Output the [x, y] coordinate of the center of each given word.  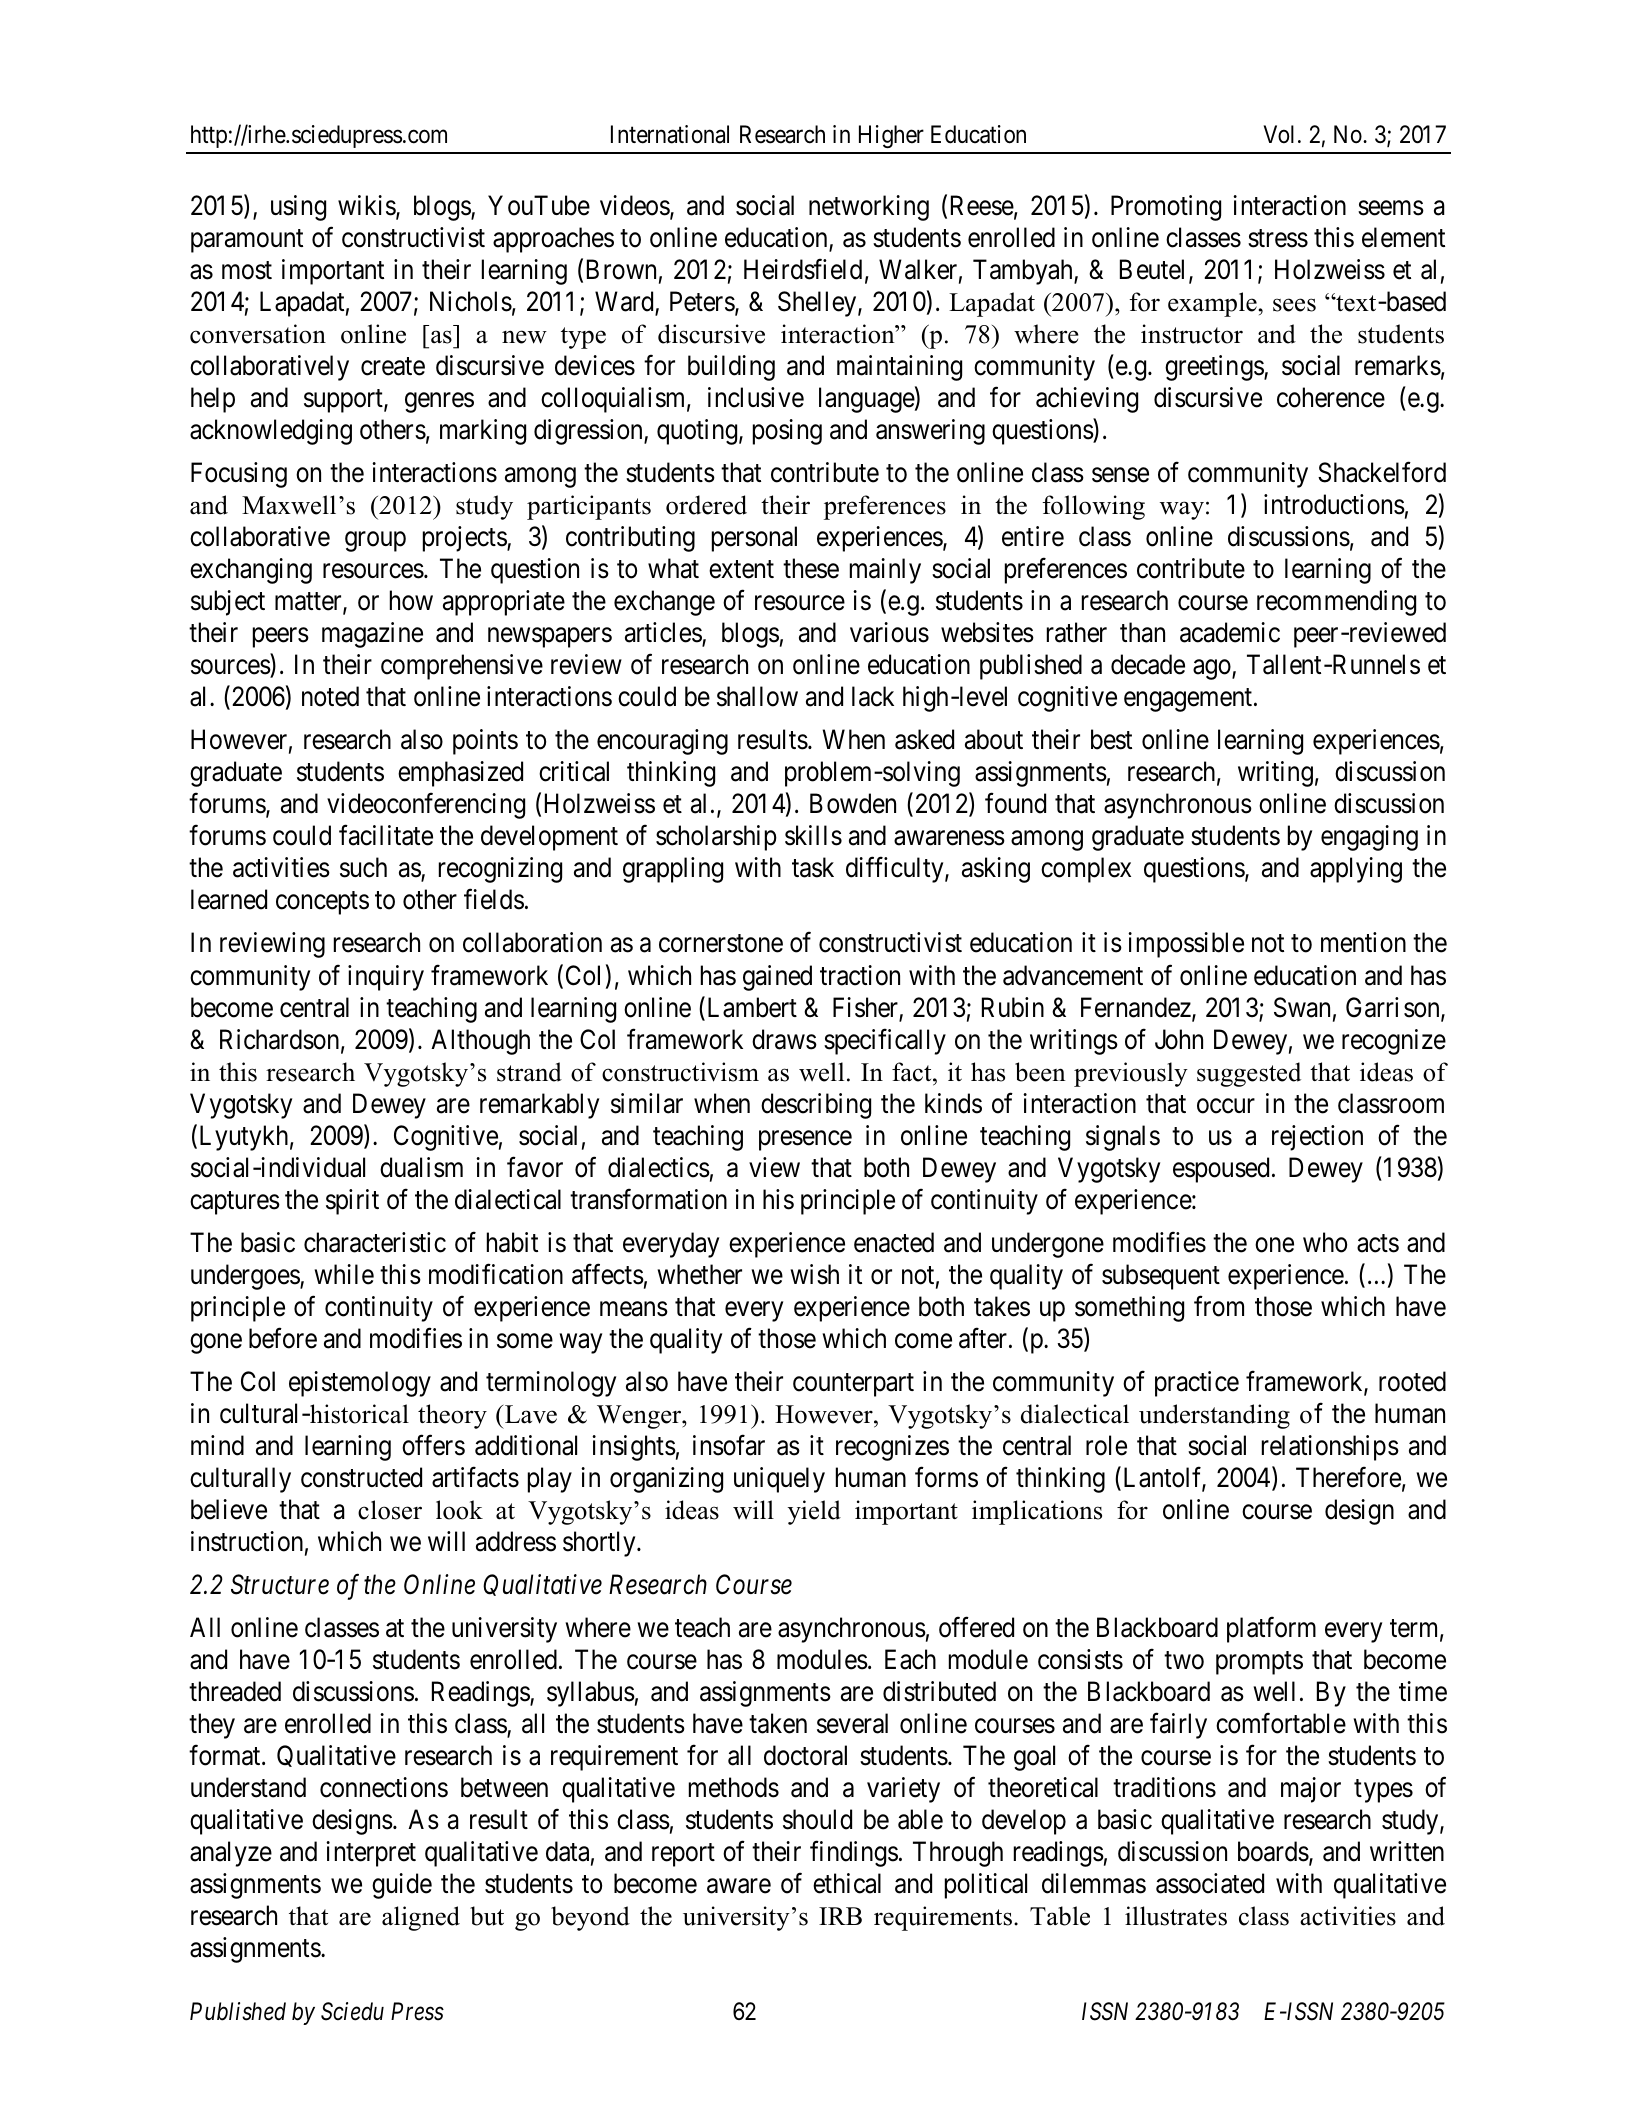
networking [869, 208]
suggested [1249, 1074]
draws [784, 1039]
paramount [247, 241]
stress [1278, 238]
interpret [371, 1854]
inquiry [386, 978]
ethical [847, 1883]
